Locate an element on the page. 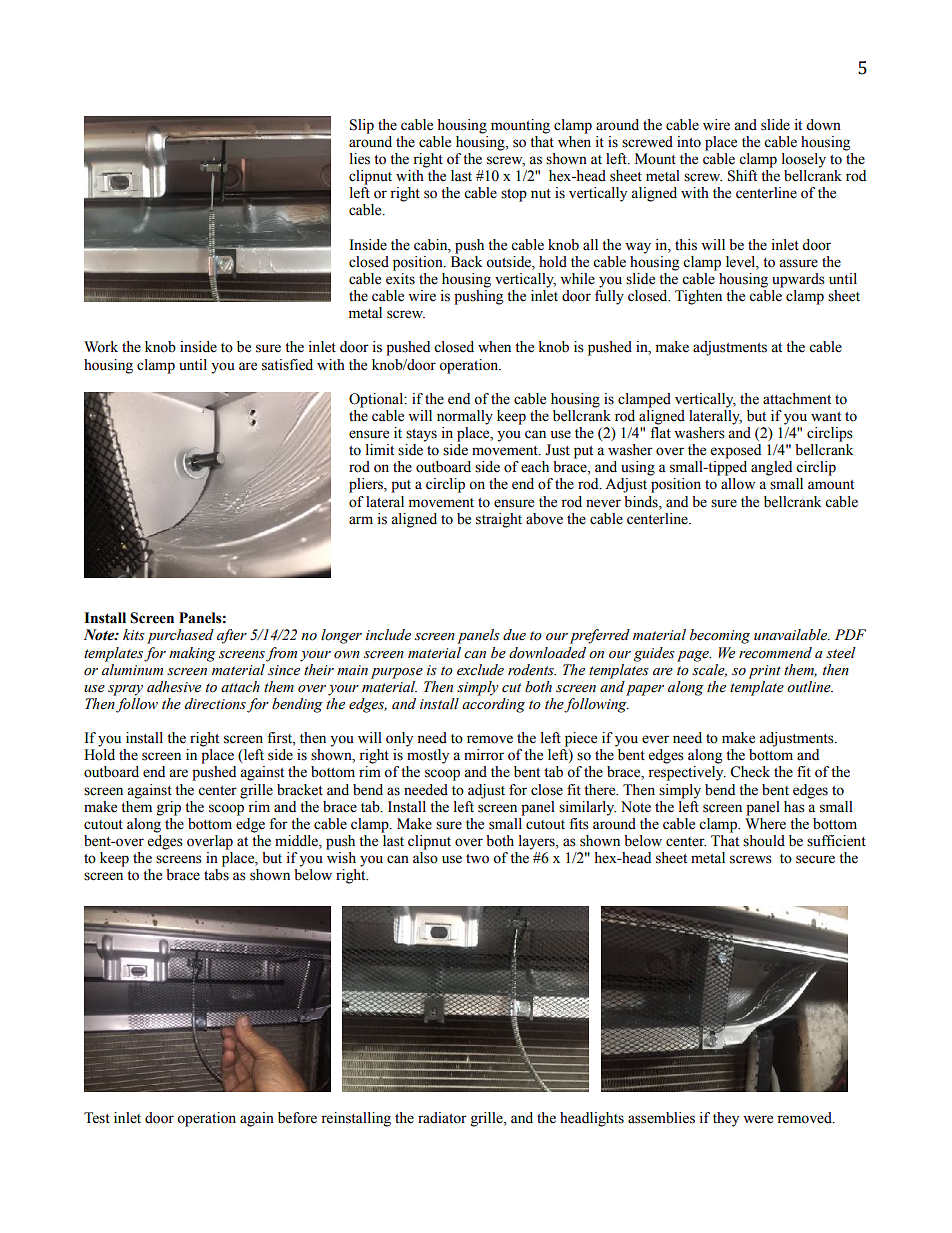  Shift is located at coordinates (742, 176).
